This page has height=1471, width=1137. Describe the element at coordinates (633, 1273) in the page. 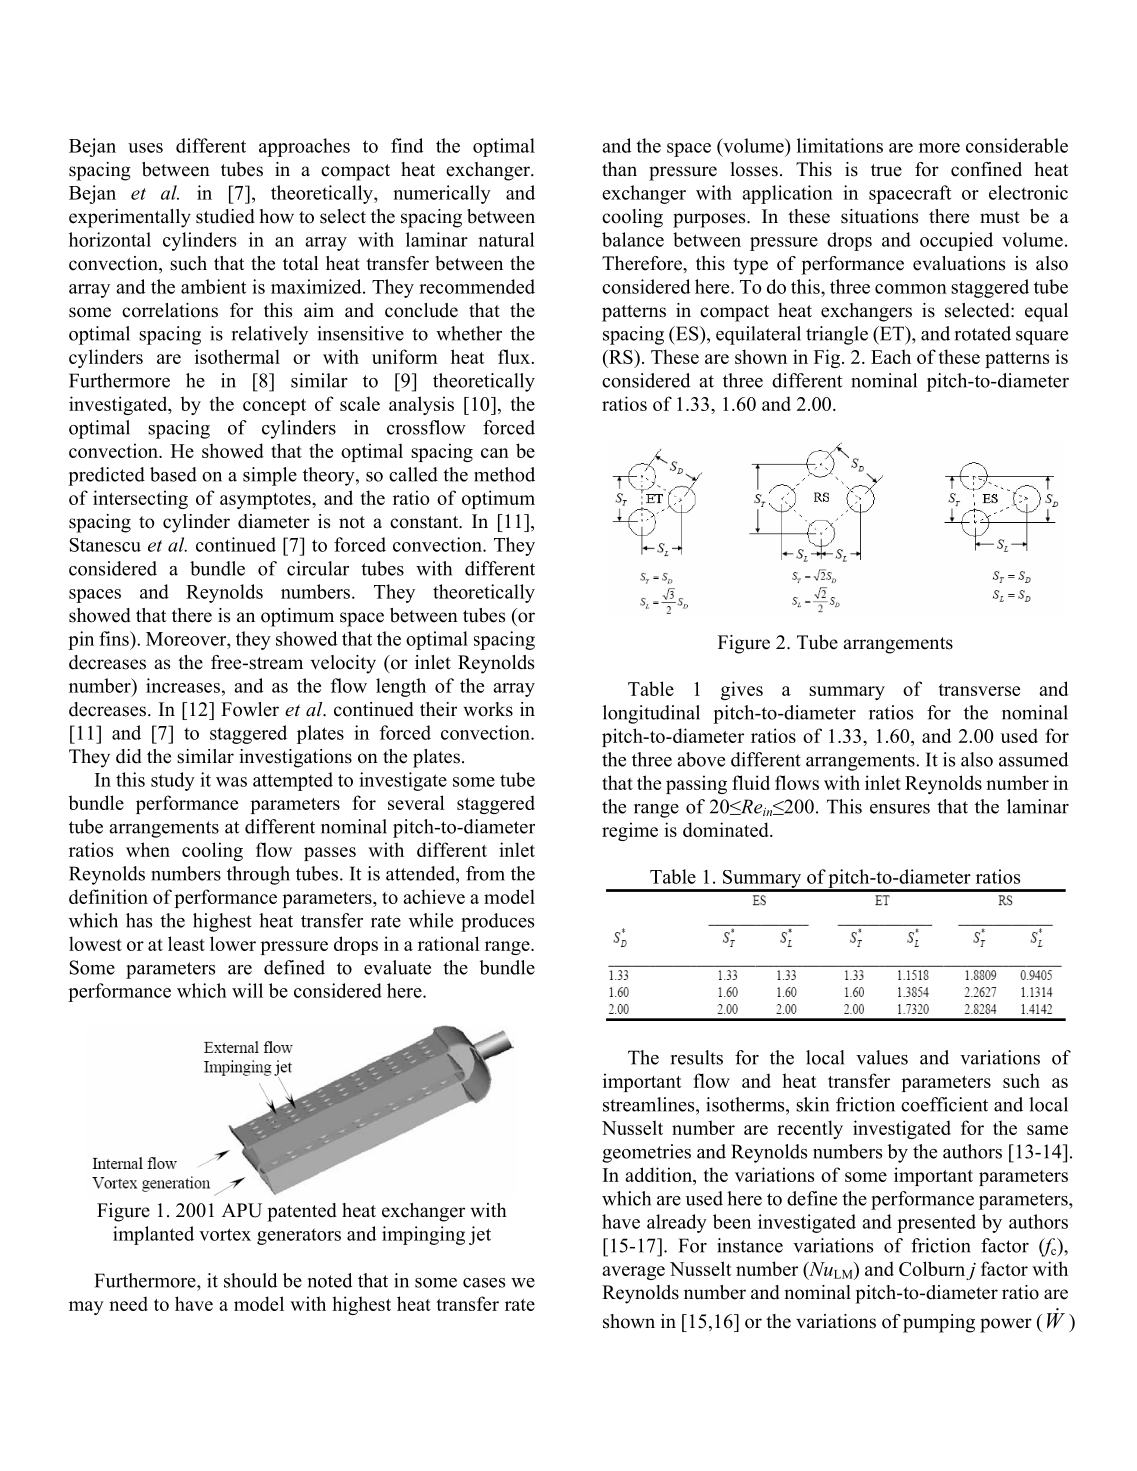

I see `average` at that location.
